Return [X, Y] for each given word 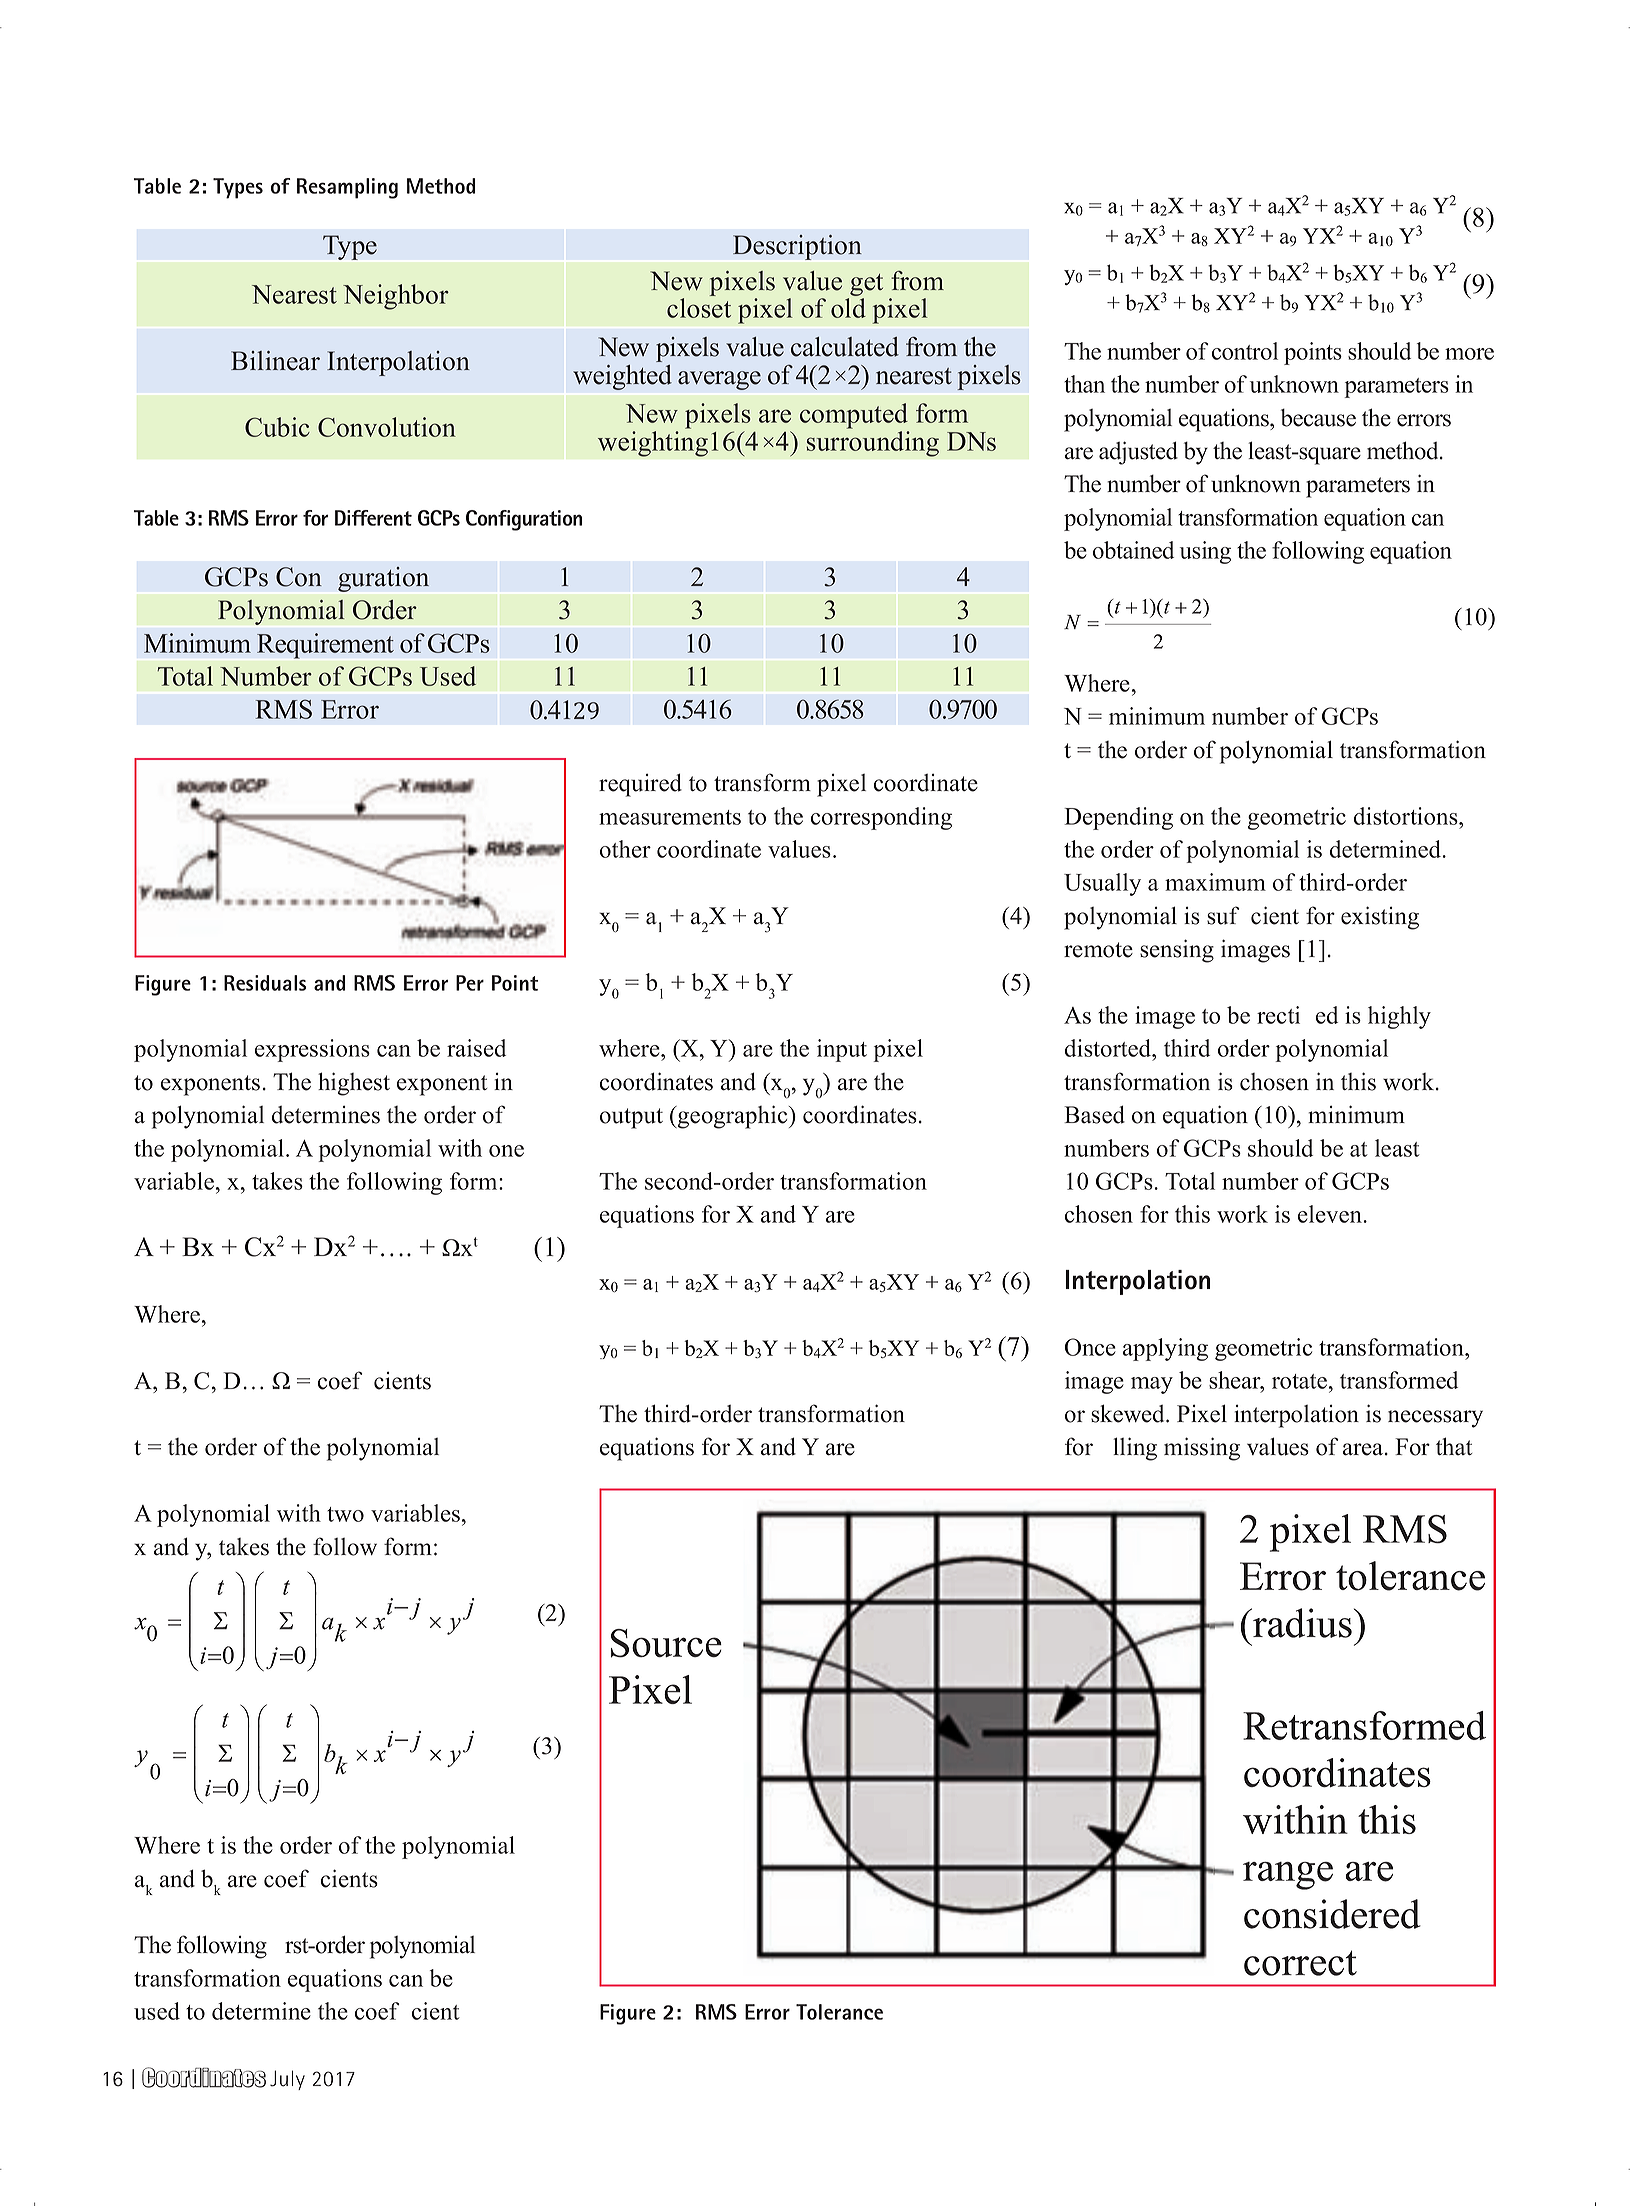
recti [1278, 1015]
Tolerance [839, 2012]
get [866, 285]
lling [1135, 1449]
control [1245, 351]
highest [354, 1084]
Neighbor [396, 297]
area [1364, 1449]
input [842, 1050]
